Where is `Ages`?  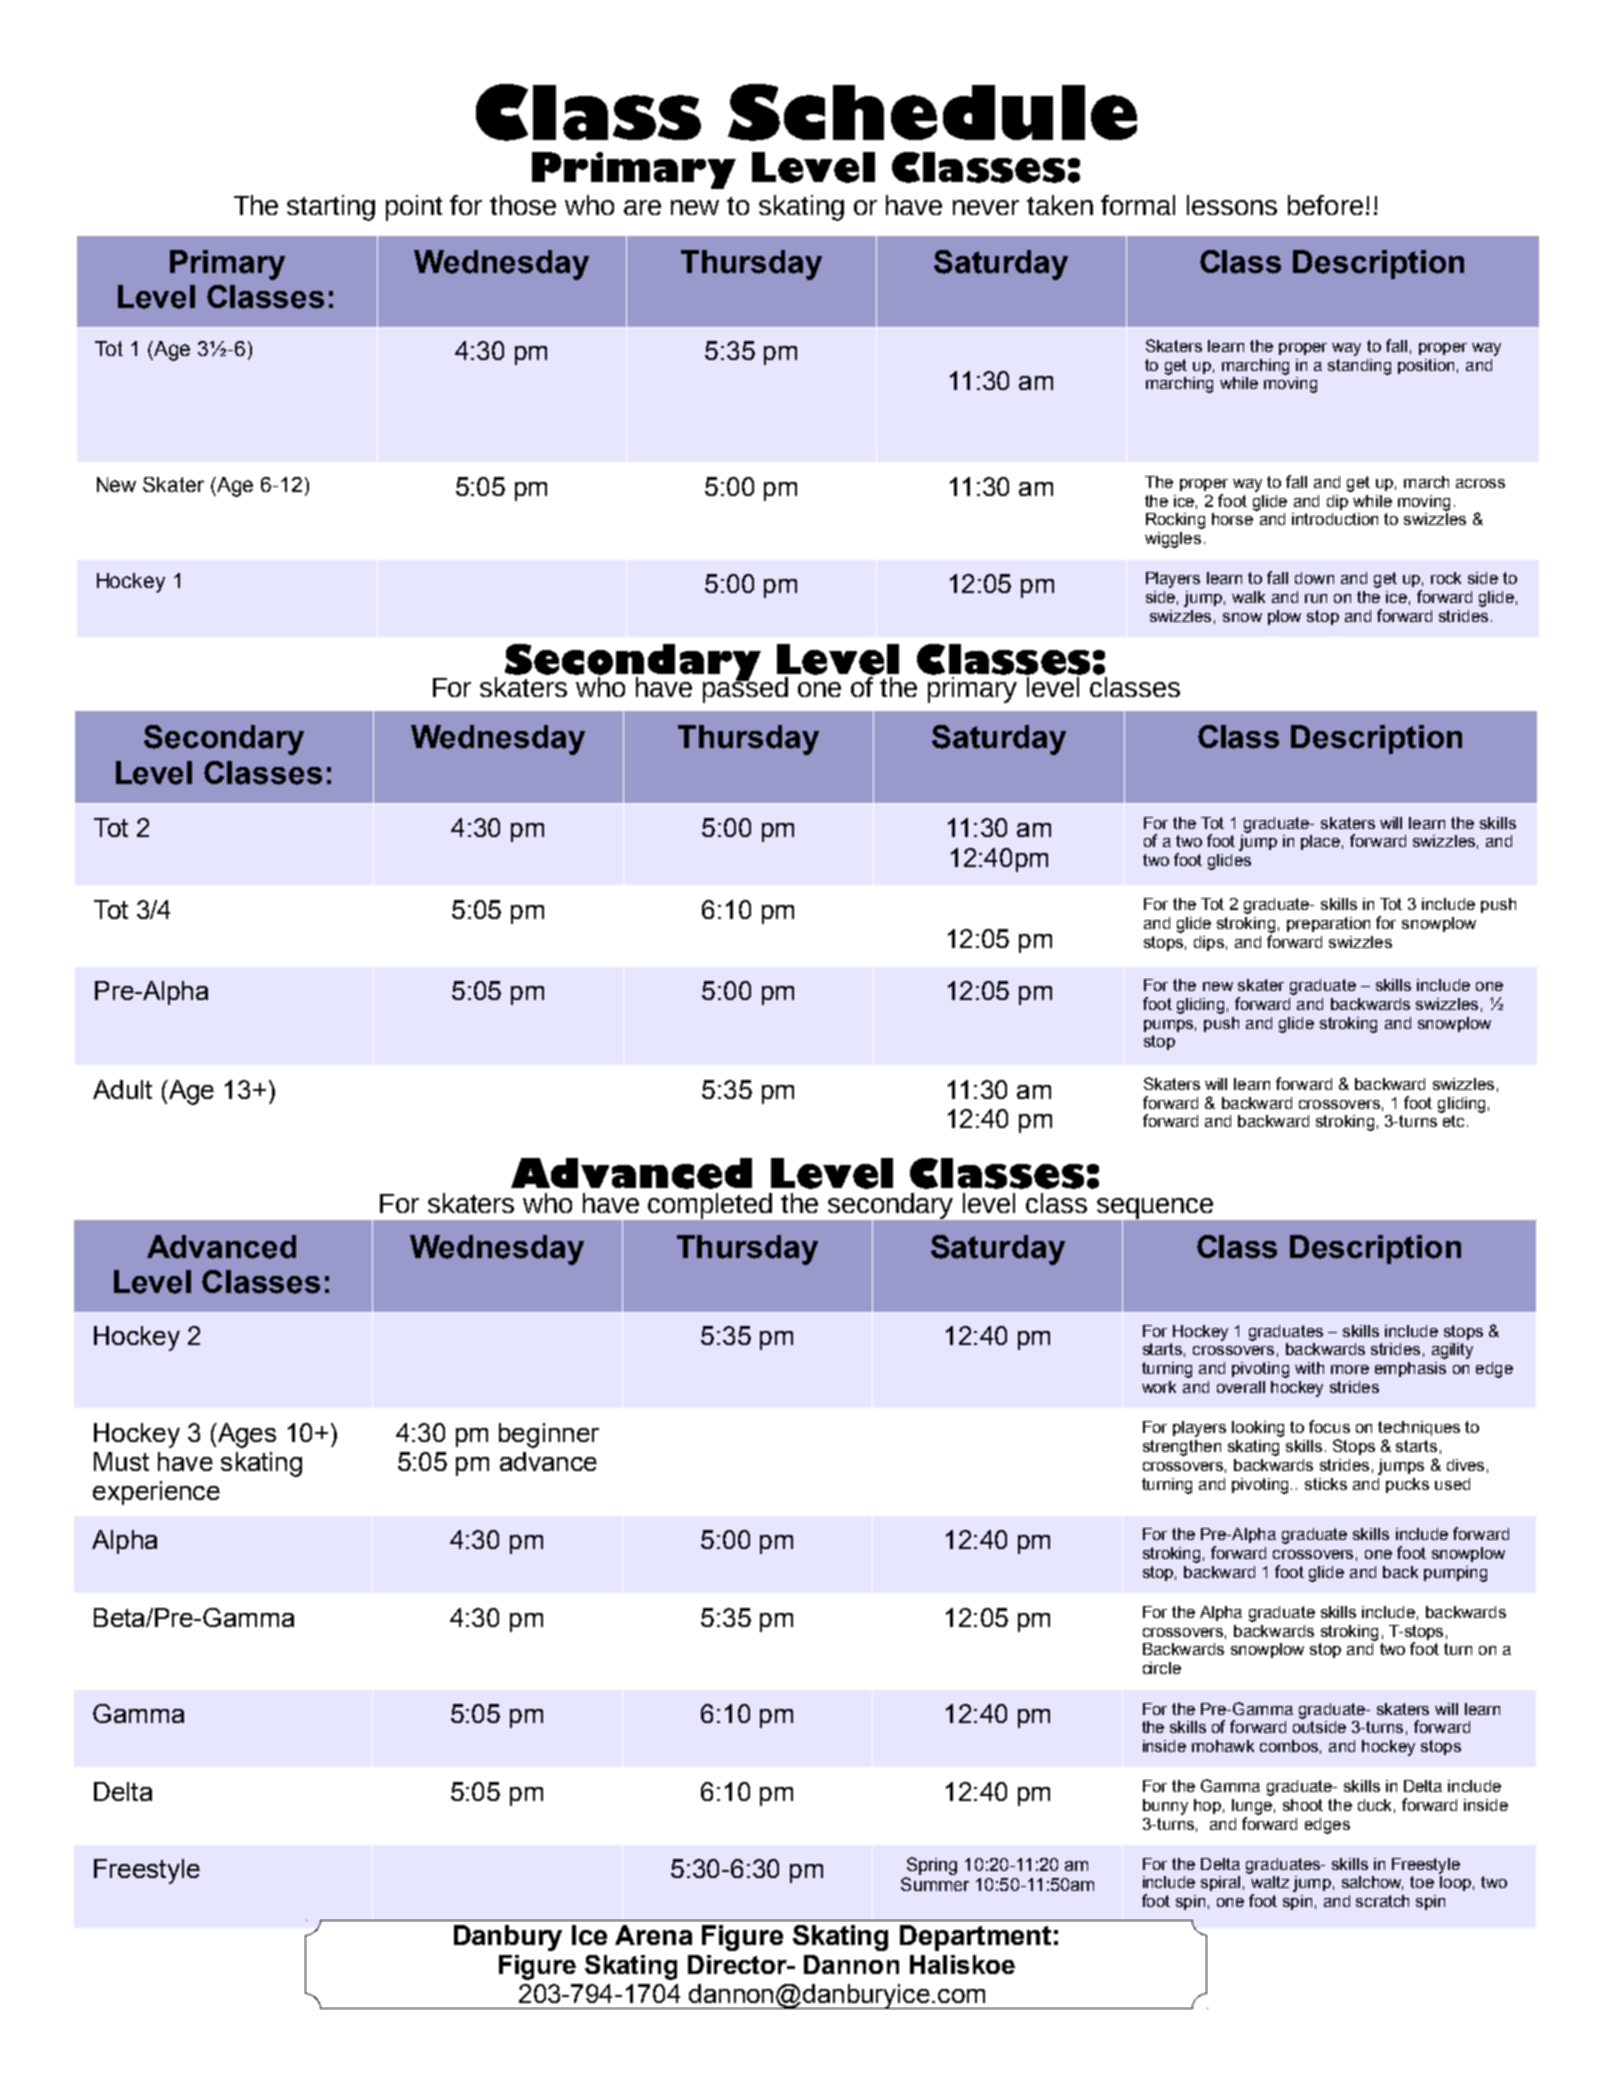
Ages is located at coordinates (245, 1435).
